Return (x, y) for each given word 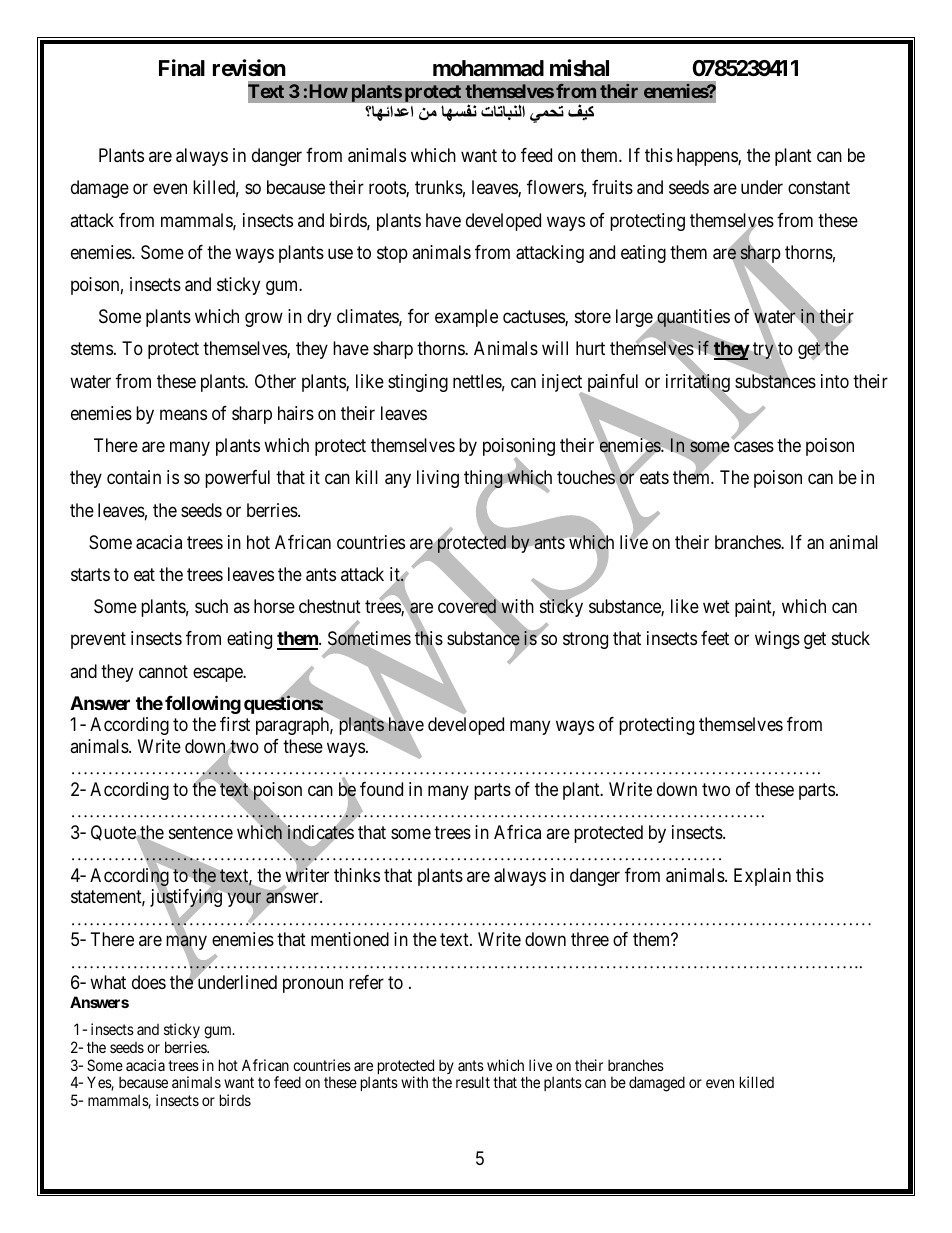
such (211, 606)
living (438, 479)
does (149, 982)
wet (716, 607)
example (466, 318)
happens (708, 157)
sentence (201, 832)
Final (182, 68)
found (381, 789)
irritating (698, 384)
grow (264, 320)
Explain (762, 877)
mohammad (488, 68)
